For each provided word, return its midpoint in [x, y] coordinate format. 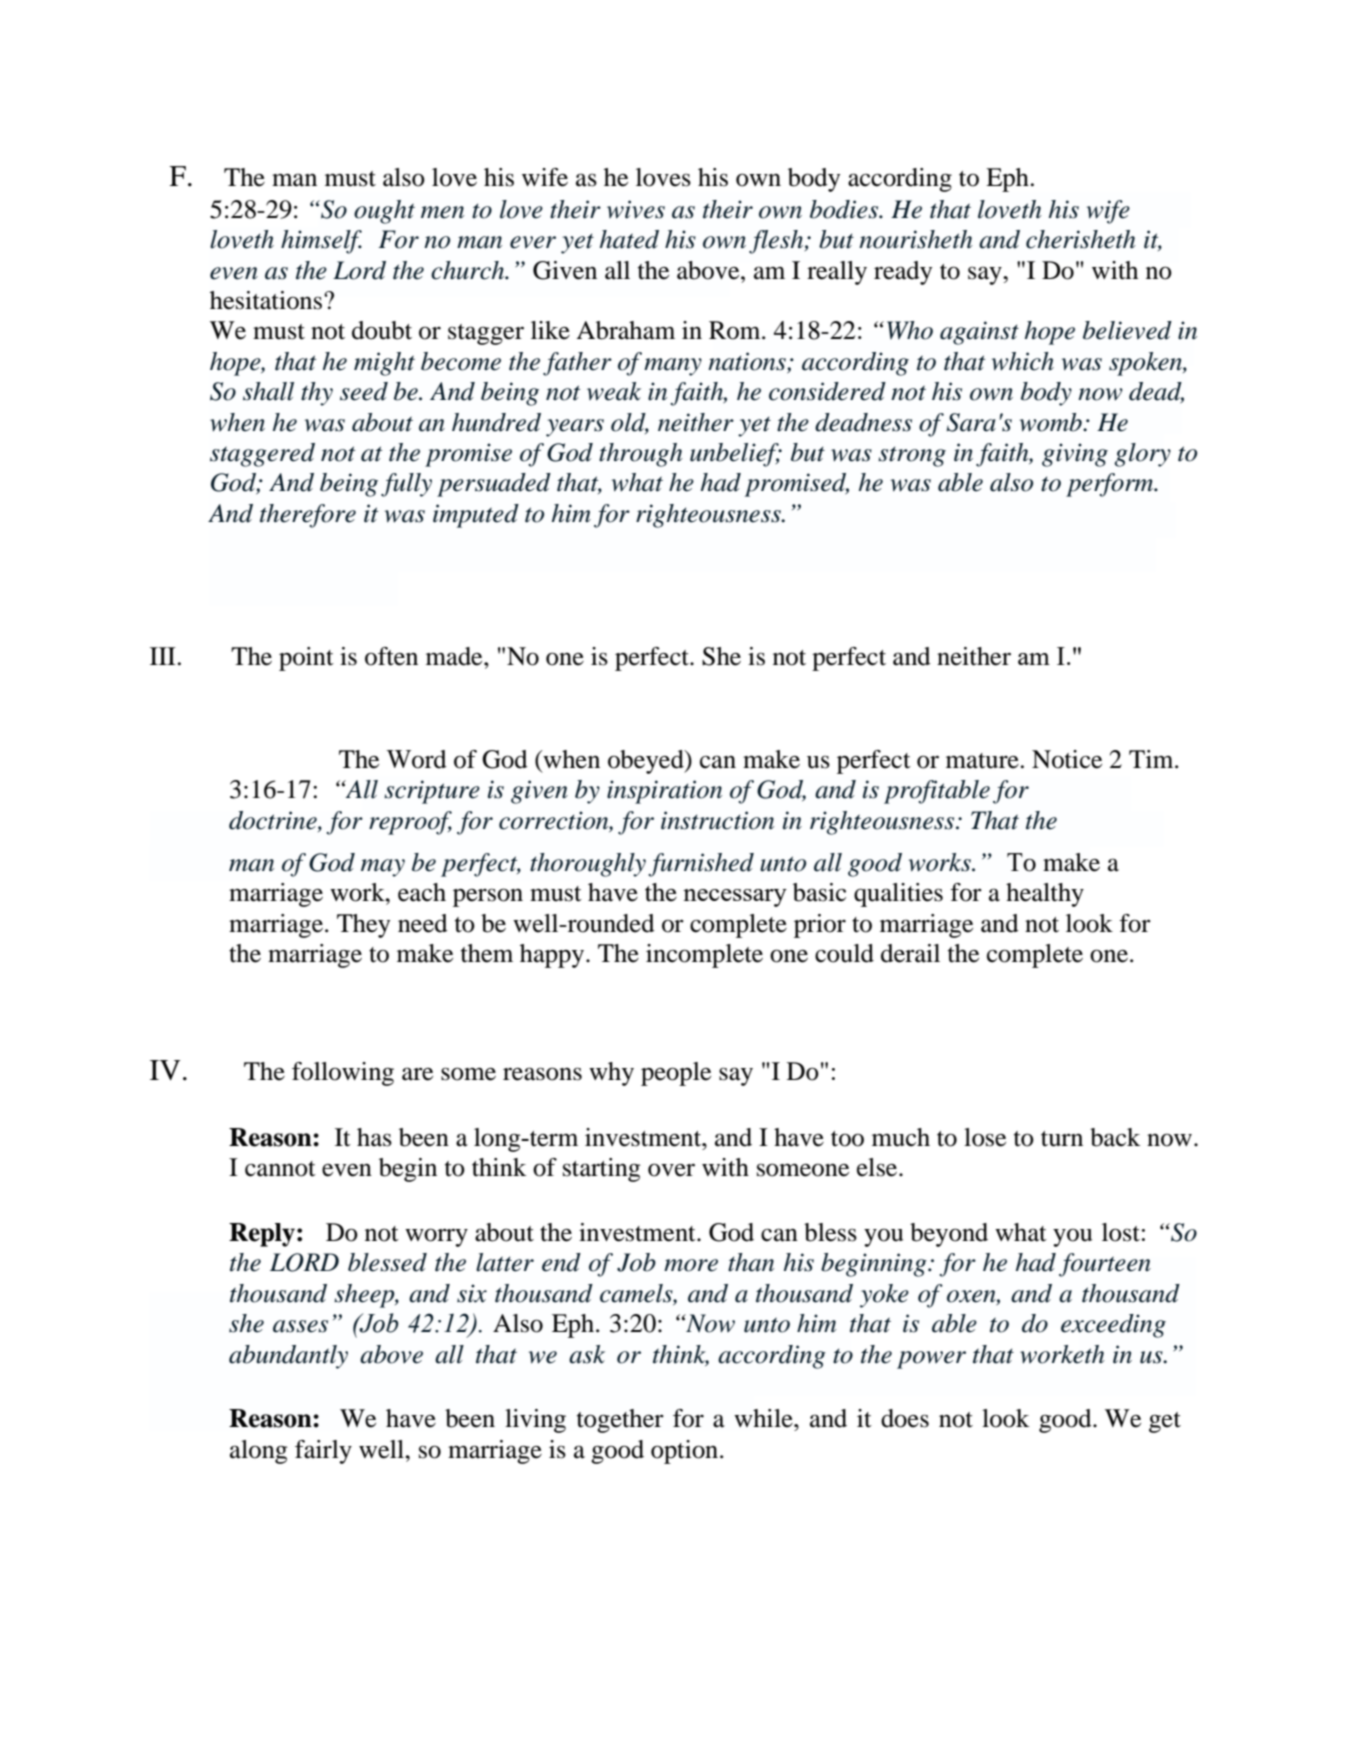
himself [321, 242]
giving [1075, 455]
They [363, 926]
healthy [1045, 895]
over [671, 1170]
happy [553, 956]
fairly [323, 1452]
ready [903, 273]
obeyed [647, 762]
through [641, 455]
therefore [308, 516]
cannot [280, 1169]
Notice [1067, 759]
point [306, 659]
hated [629, 239]
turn [1062, 1139]
